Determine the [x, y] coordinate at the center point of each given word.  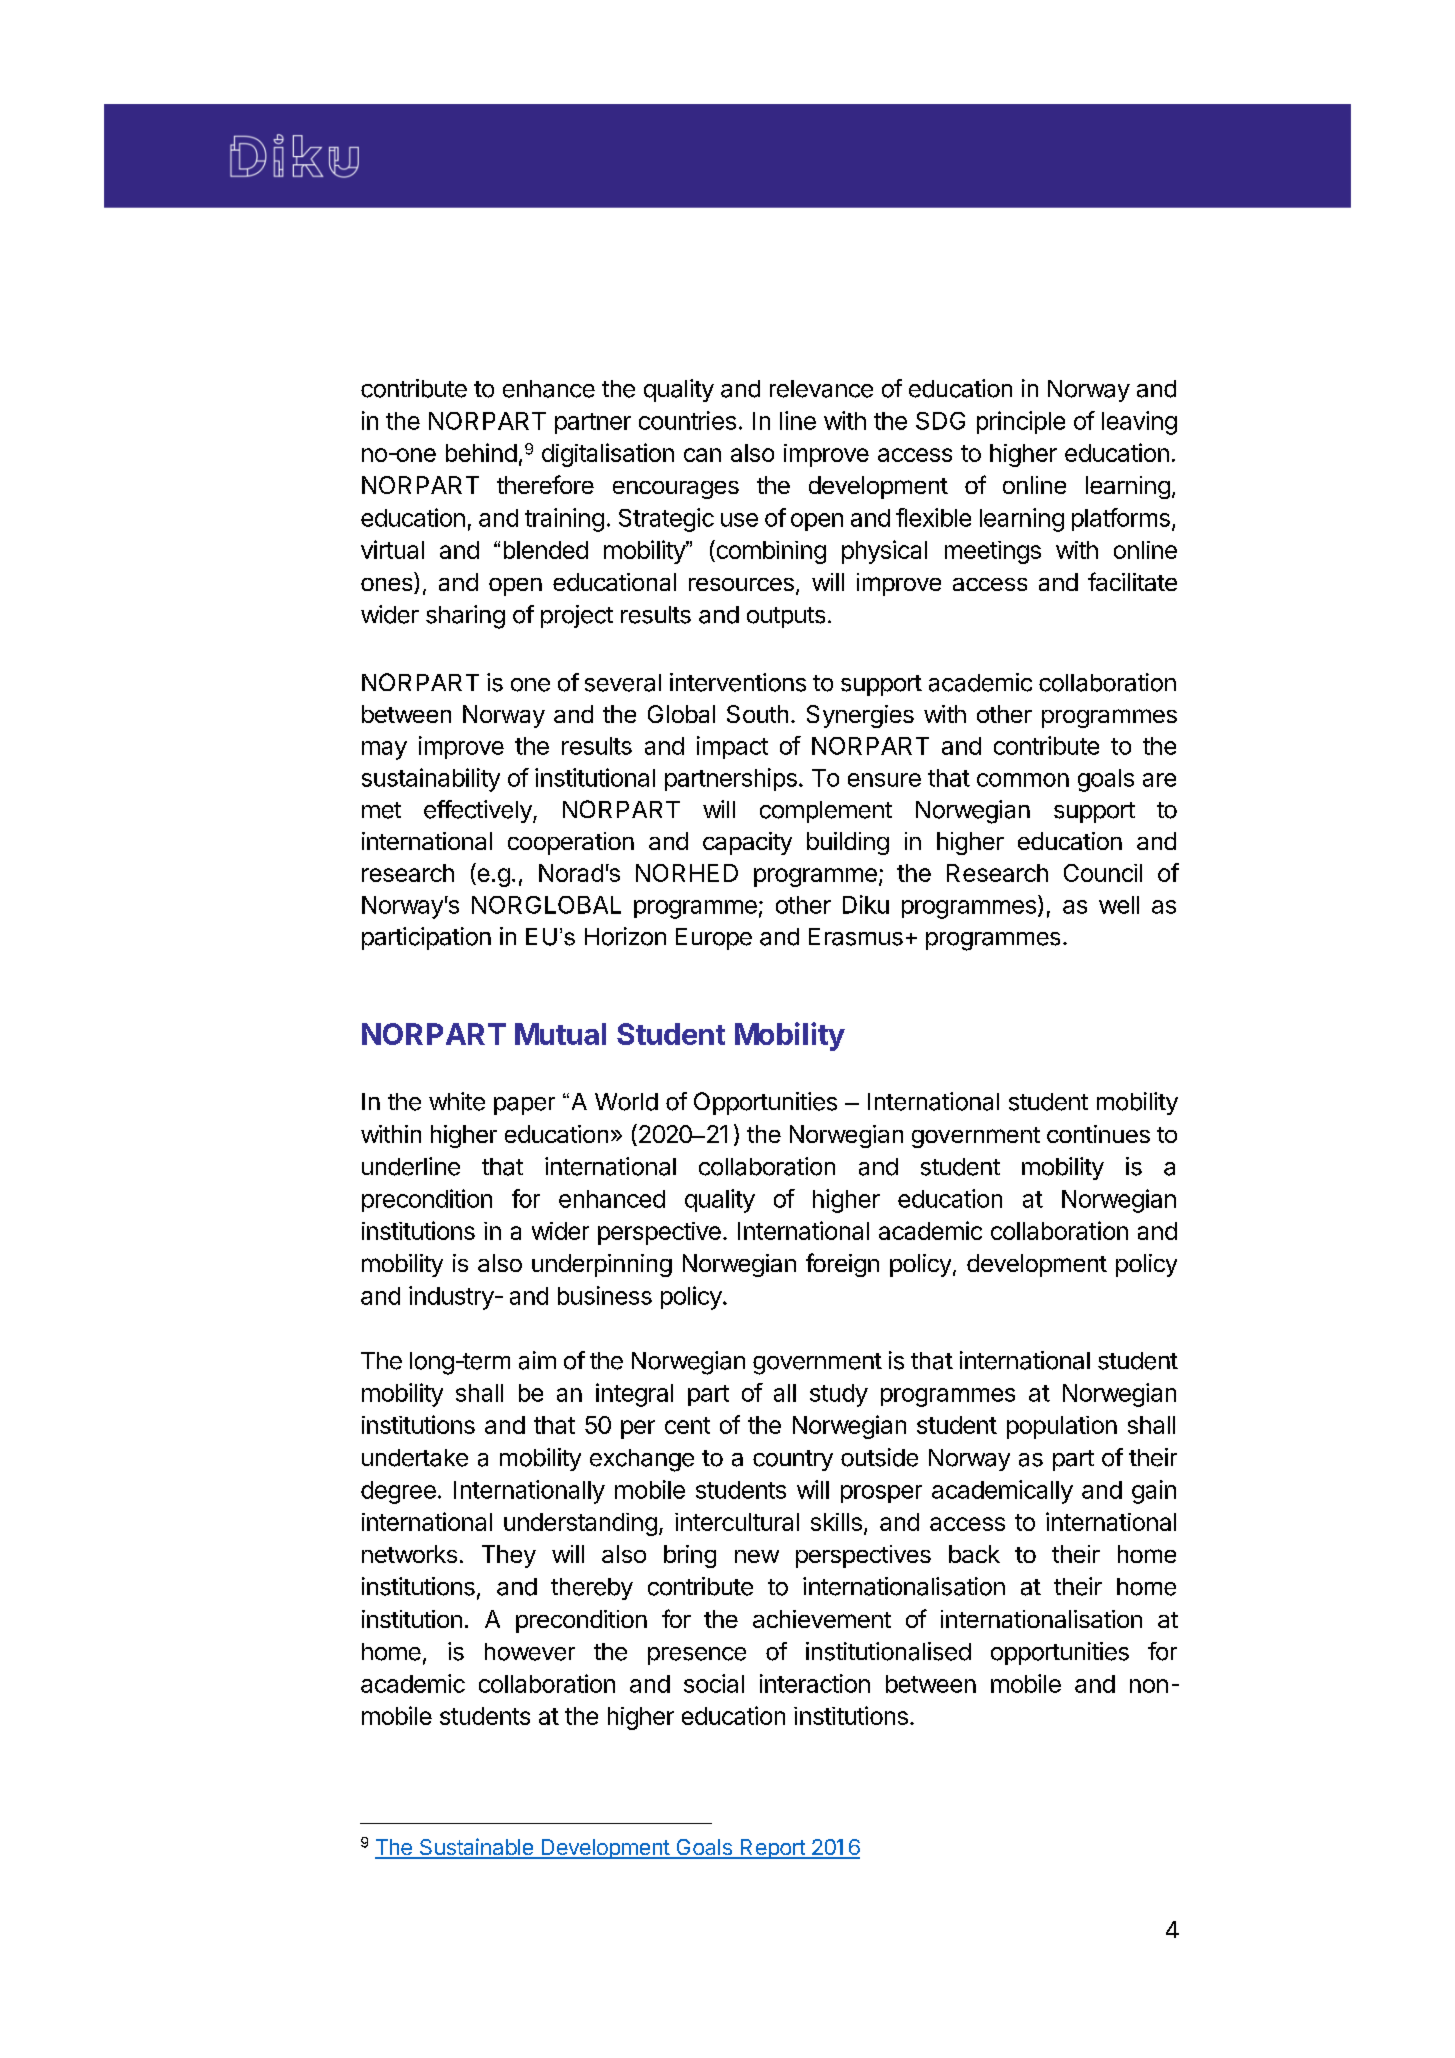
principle [1021, 422]
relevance [821, 389]
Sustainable [476, 1848]
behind [481, 452]
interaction [815, 1683]
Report [772, 1849]
